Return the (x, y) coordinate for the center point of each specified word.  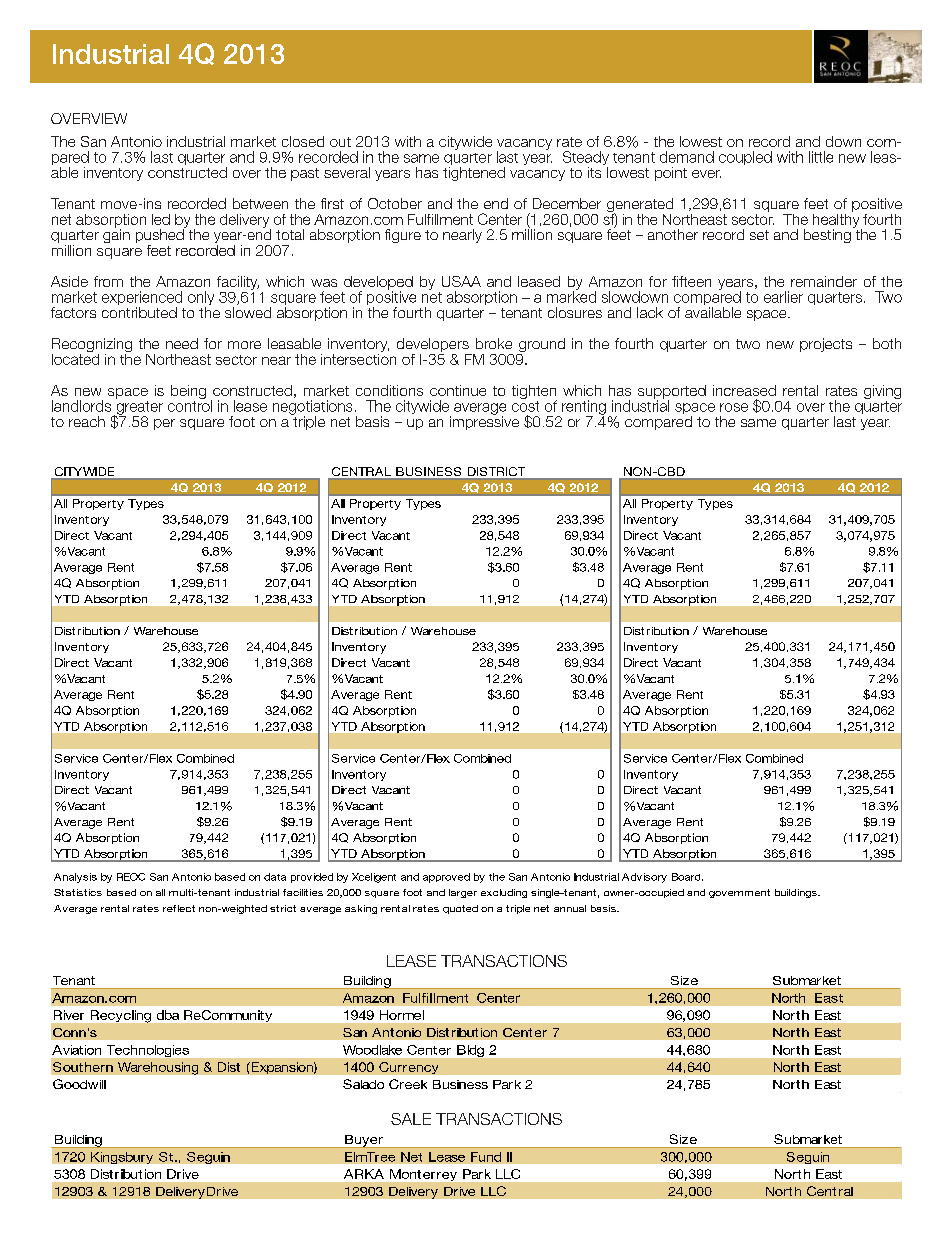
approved (446, 878)
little (821, 157)
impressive (484, 422)
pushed (161, 236)
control (190, 405)
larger (463, 893)
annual (570, 908)
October (395, 203)
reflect (179, 908)
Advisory (644, 878)
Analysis (75, 878)
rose (734, 407)
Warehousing (158, 1068)
